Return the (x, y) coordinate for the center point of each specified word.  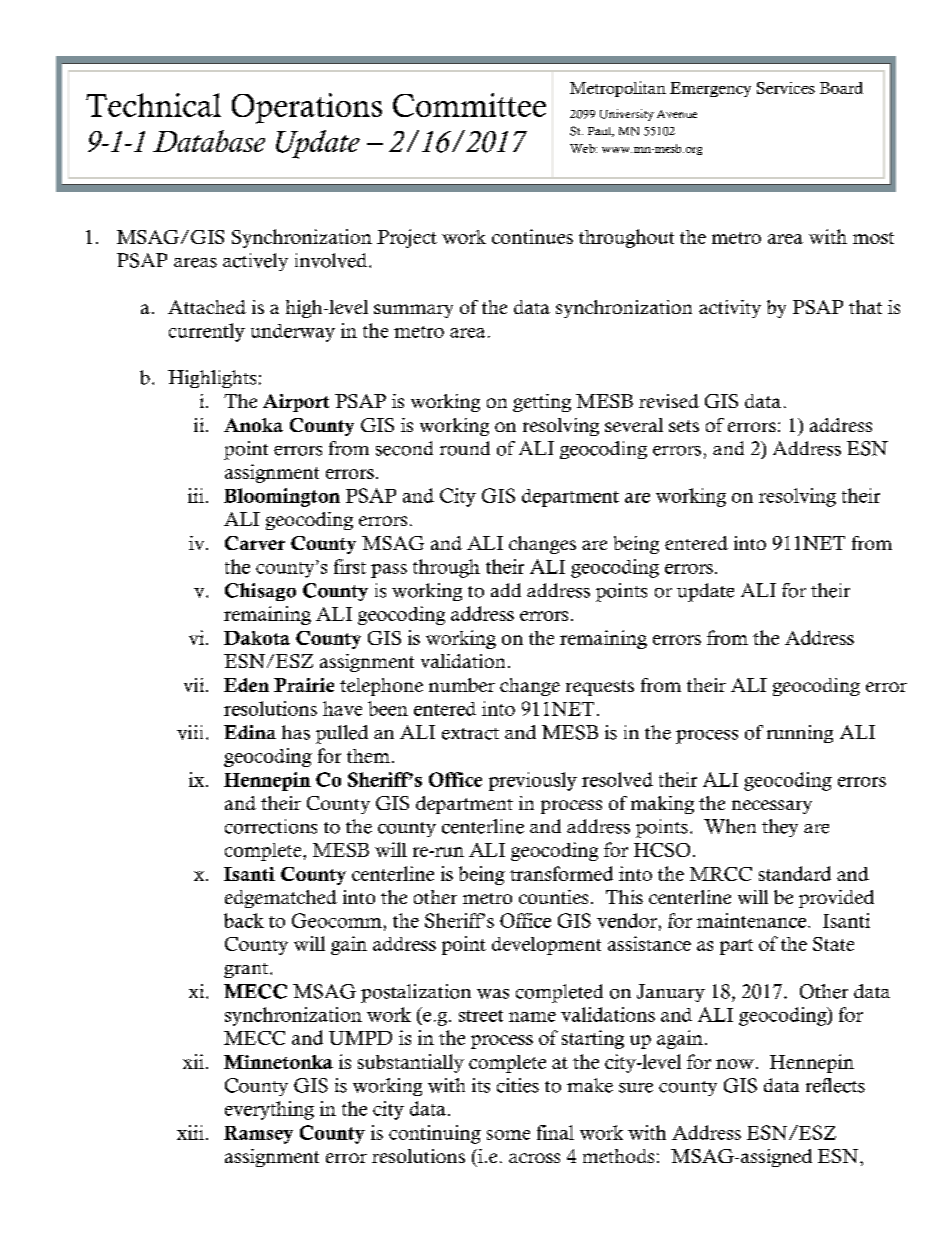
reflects (835, 1085)
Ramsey (258, 1135)
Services (786, 88)
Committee (469, 105)
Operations (307, 108)
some (508, 1135)
